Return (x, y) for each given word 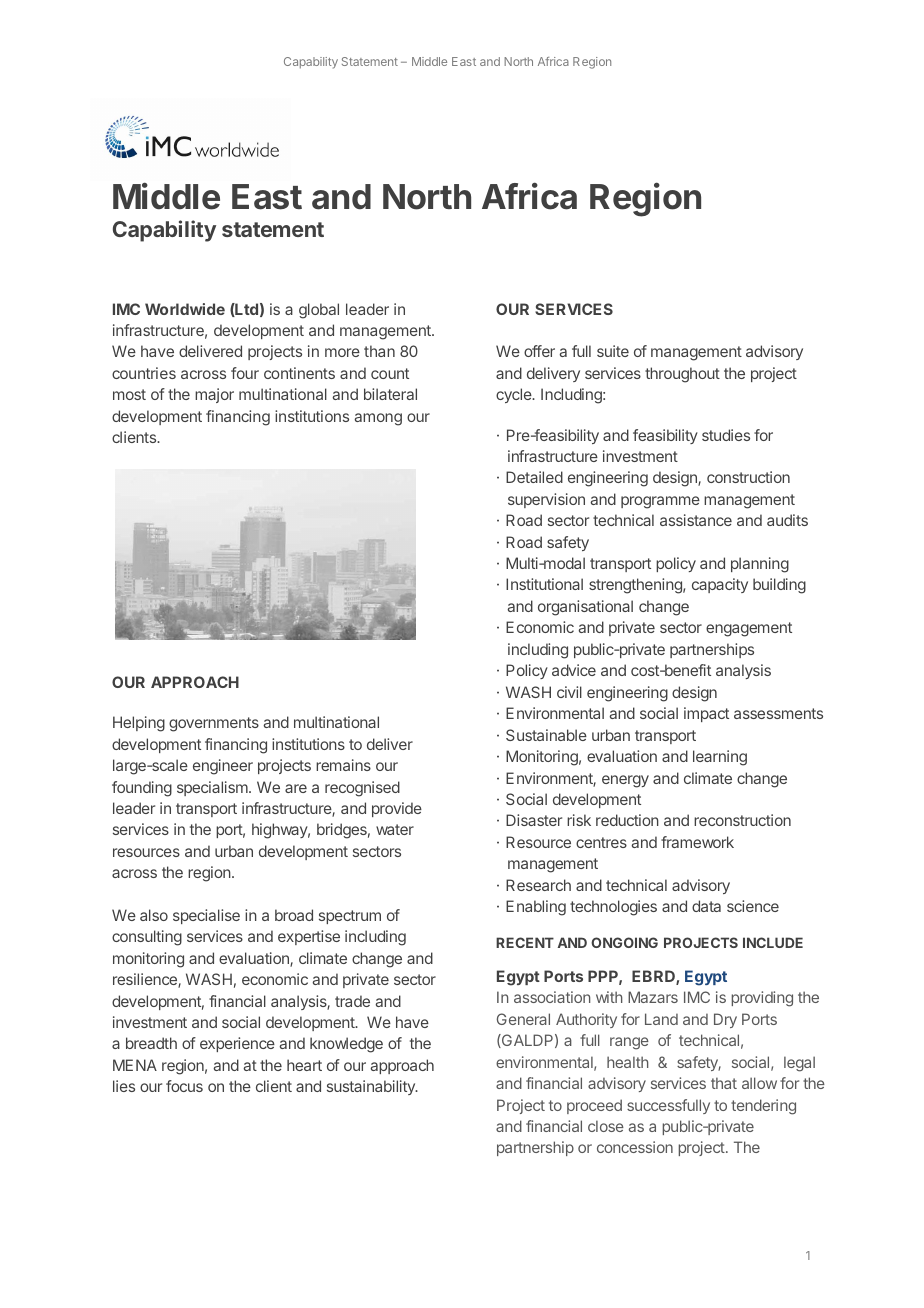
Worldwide (185, 309)
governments (214, 724)
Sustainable (546, 735)
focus (184, 1086)
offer (539, 351)
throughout (682, 375)
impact (706, 714)
